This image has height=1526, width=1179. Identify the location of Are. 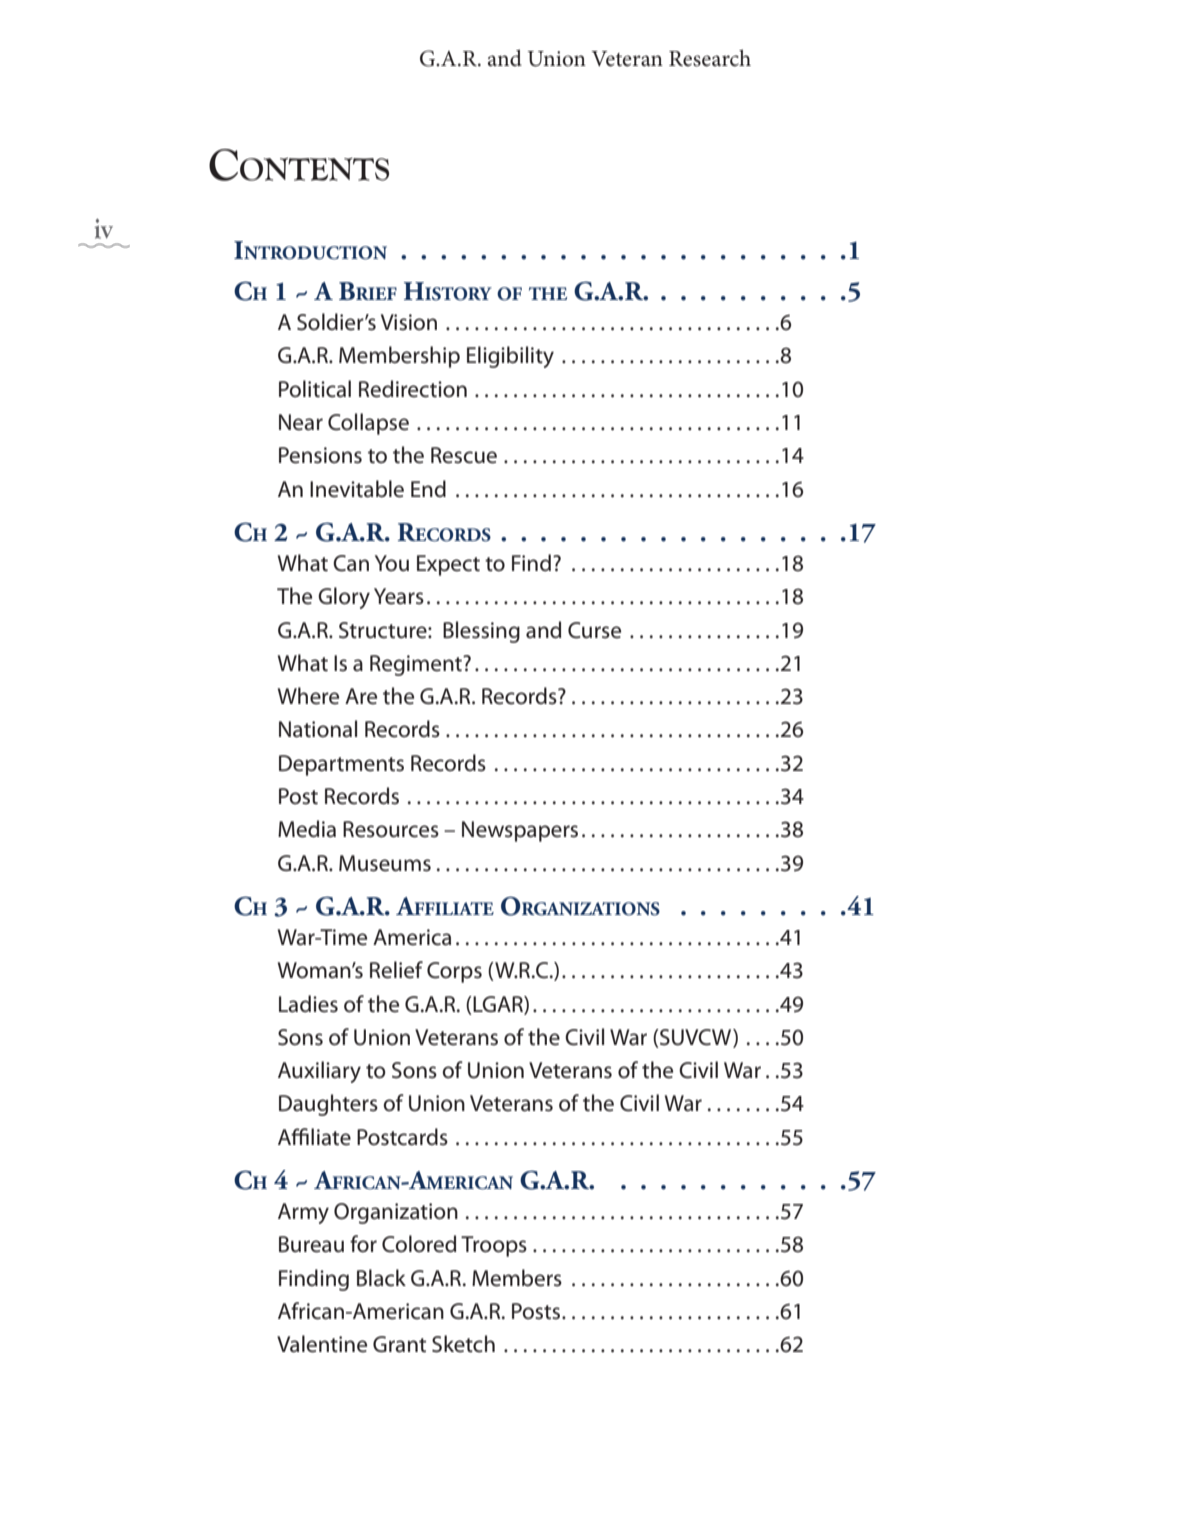
(361, 696).
